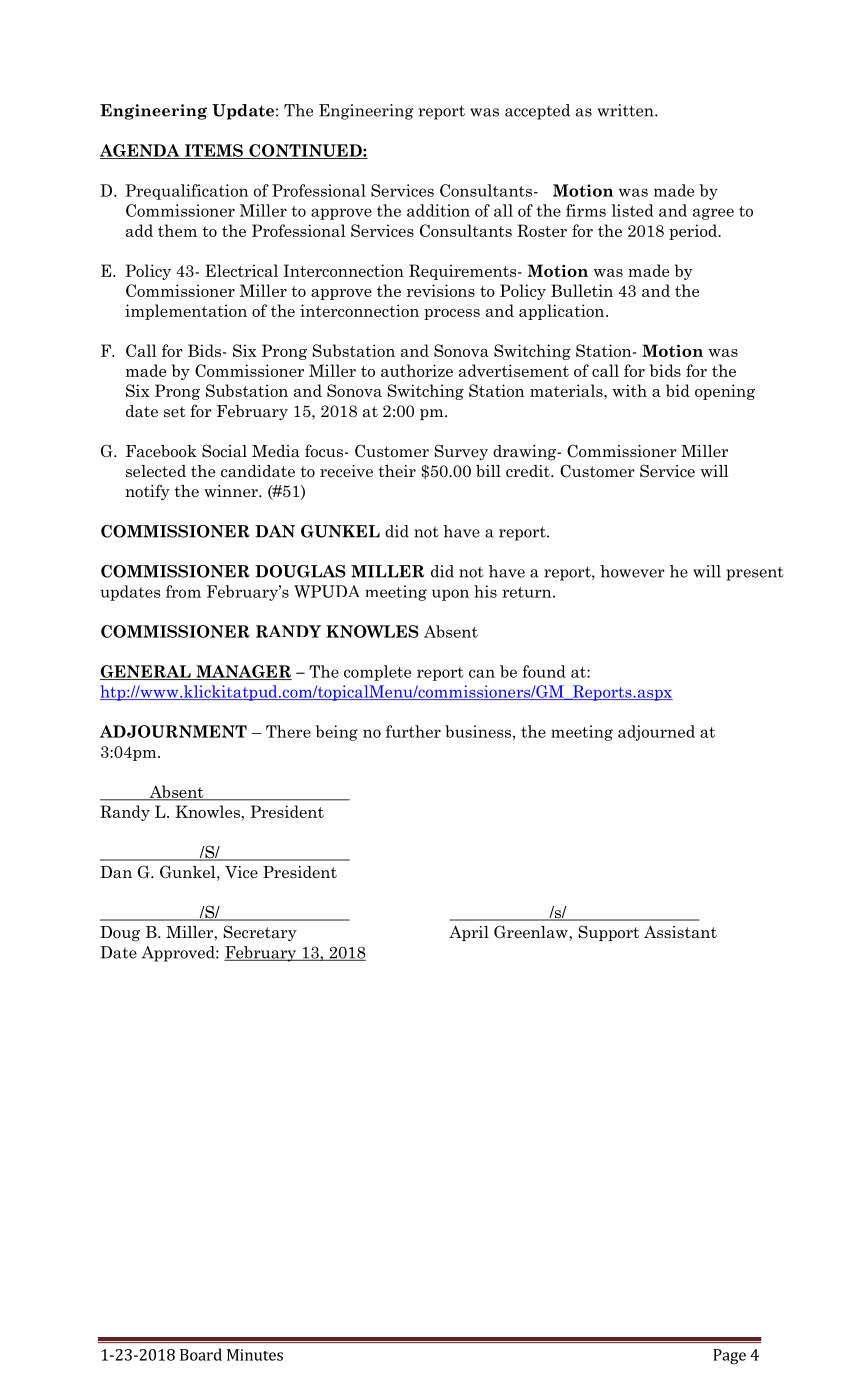 The height and width of the page is (1400, 849). I want to click on ADJOURNMENT, so click(173, 731).
